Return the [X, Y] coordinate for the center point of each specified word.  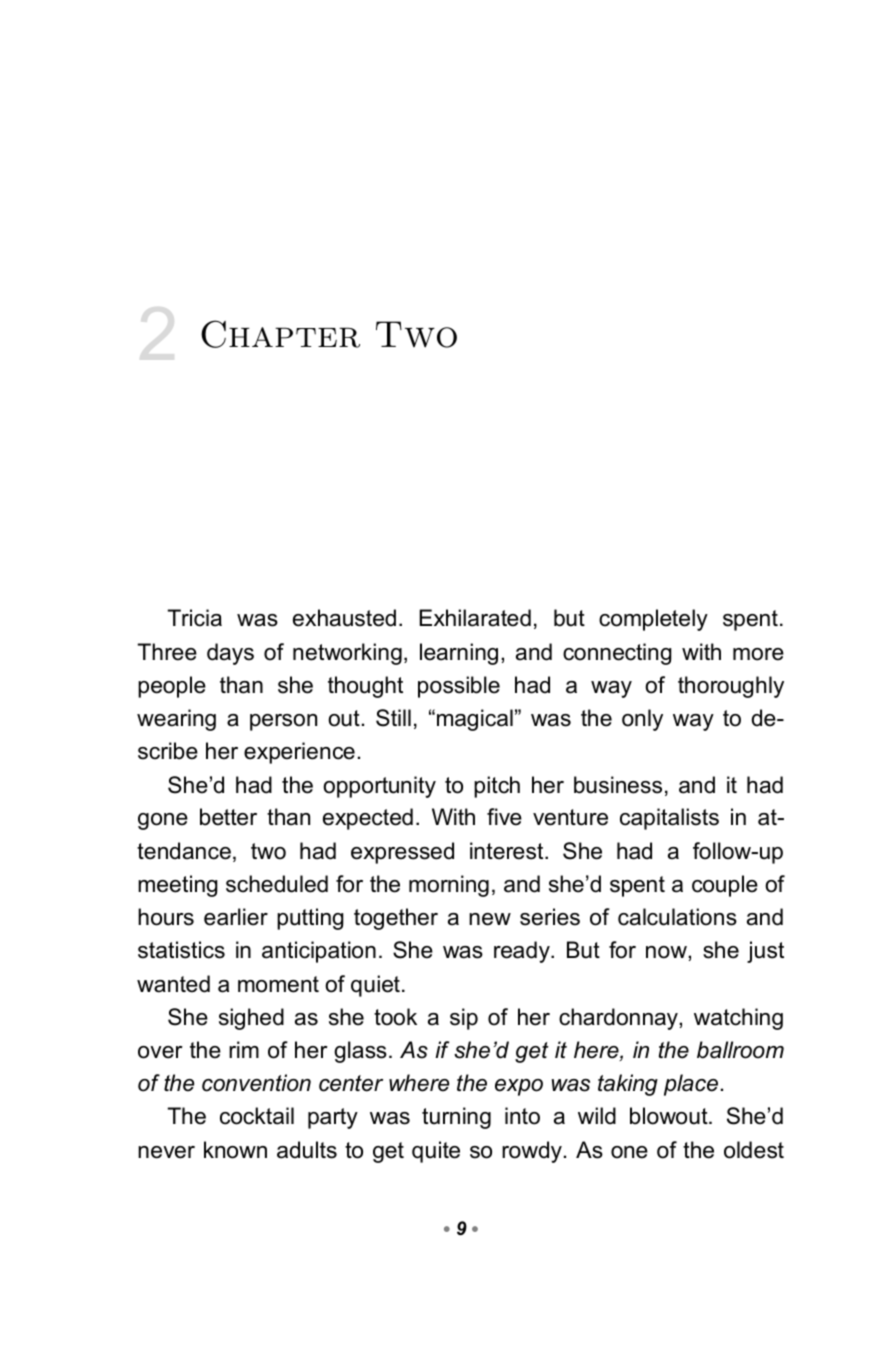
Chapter [280, 334]
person [283, 722]
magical [475, 720]
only [642, 720]
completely [653, 620]
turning [456, 1118]
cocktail [257, 1116]
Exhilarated [475, 618]
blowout [670, 1116]
